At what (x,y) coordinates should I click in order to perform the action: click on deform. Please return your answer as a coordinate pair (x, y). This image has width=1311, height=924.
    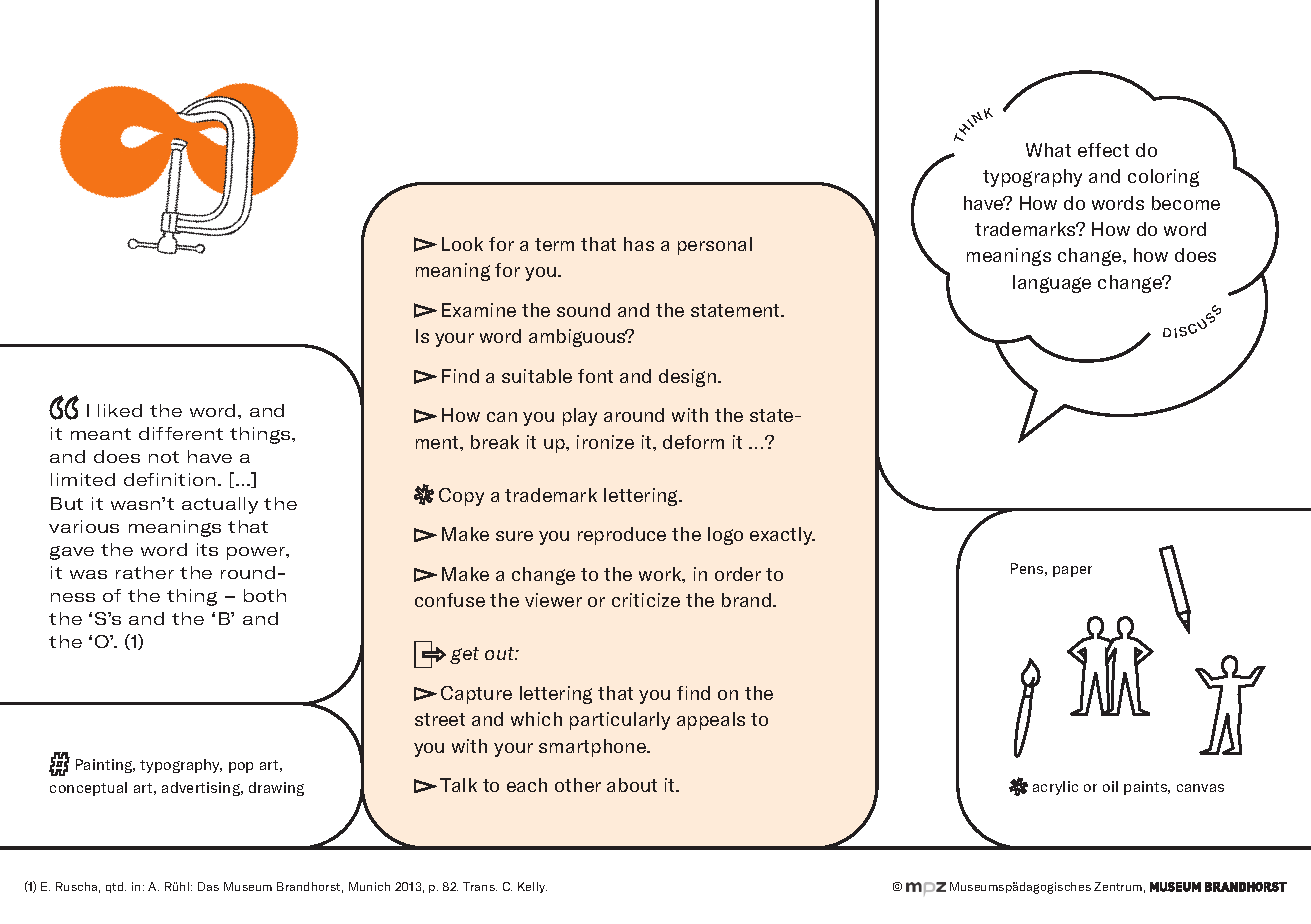
    Looking at the image, I should click on (693, 442).
